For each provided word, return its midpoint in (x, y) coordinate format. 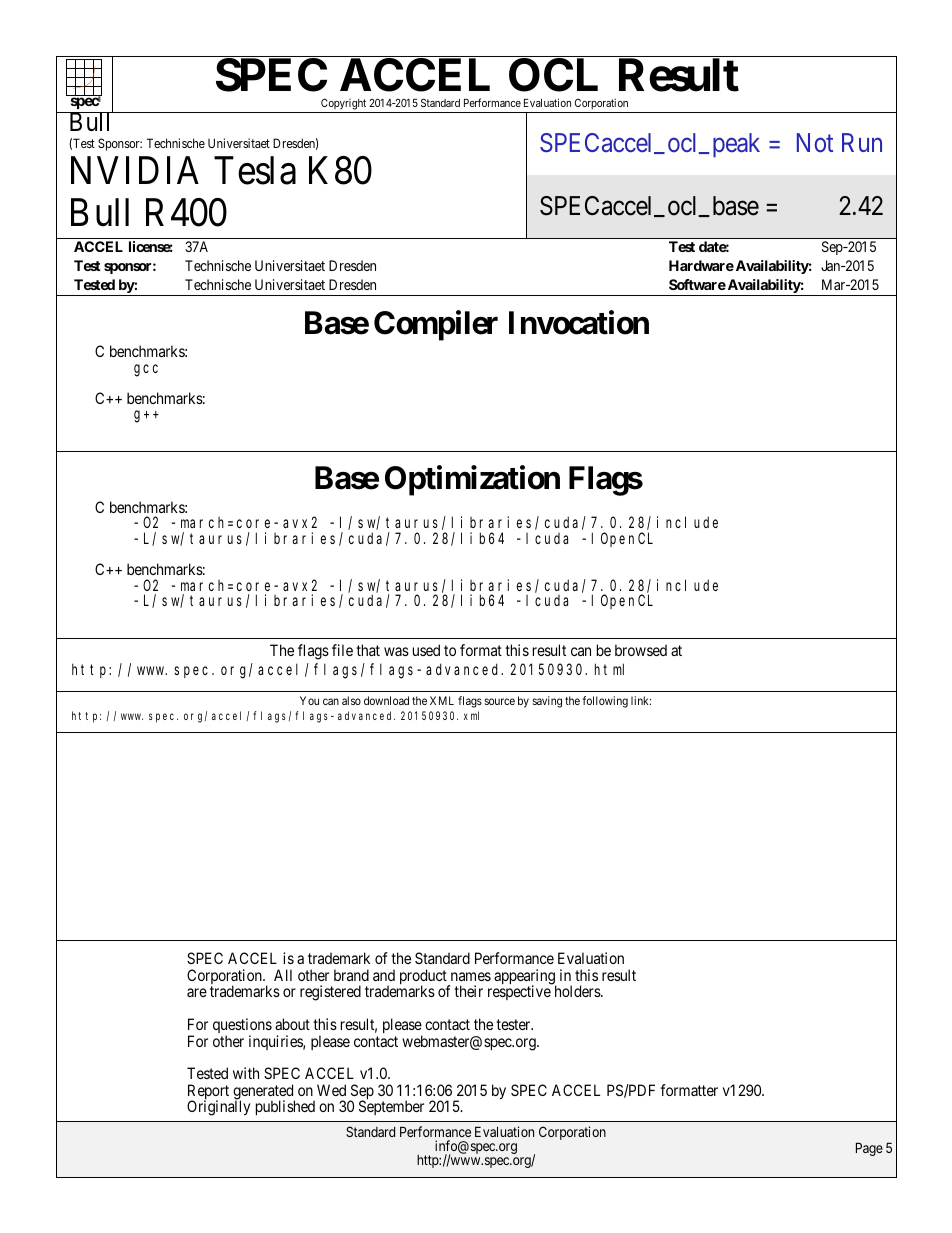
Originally (218, 1108)
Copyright (343, 105)
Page (869, 1149)
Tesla (255, 170)
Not (815, 143)
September (391, 1107)
